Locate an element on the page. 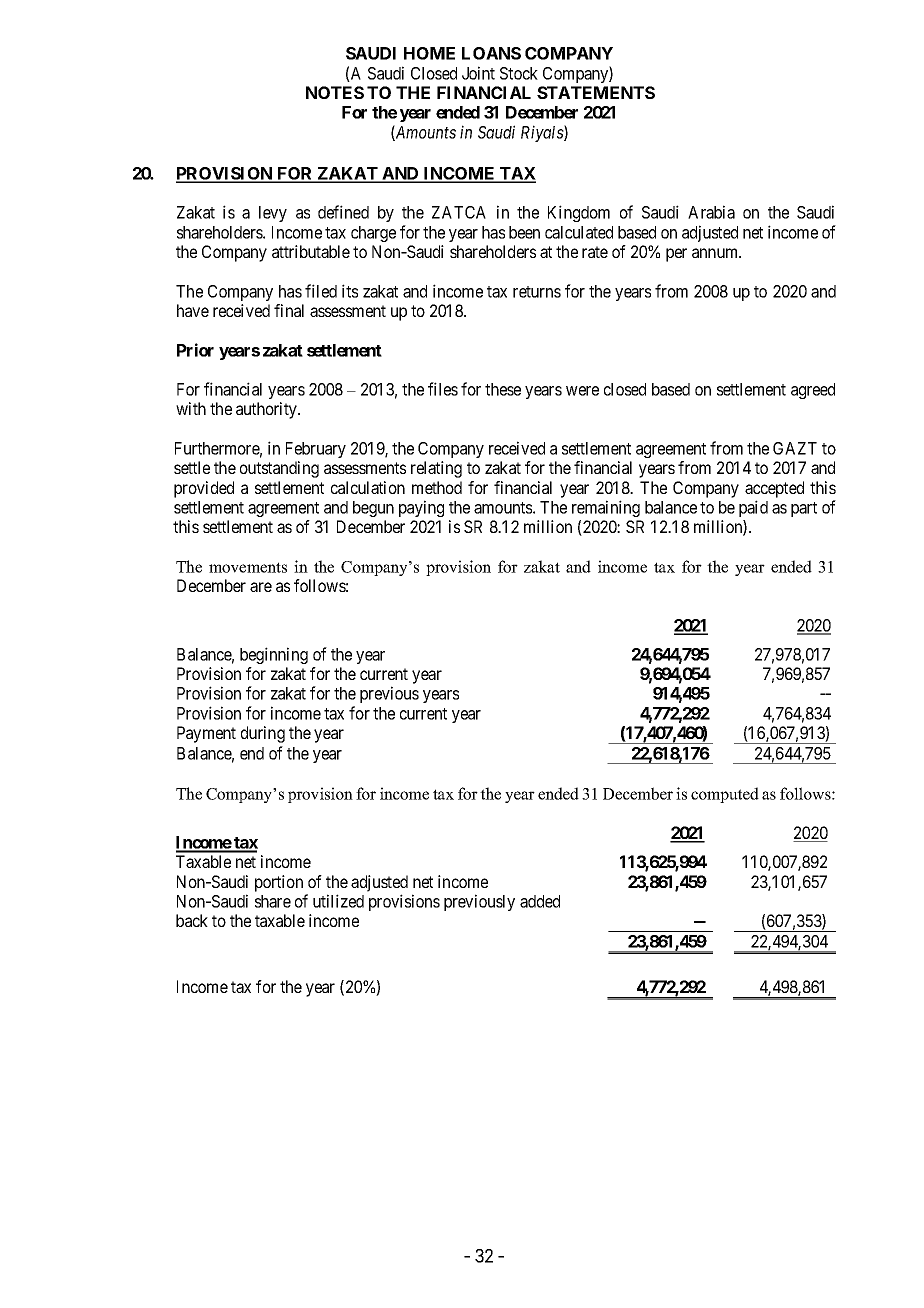 This image has height=1308, width=924. levy is located at coordinates (273, 214).
